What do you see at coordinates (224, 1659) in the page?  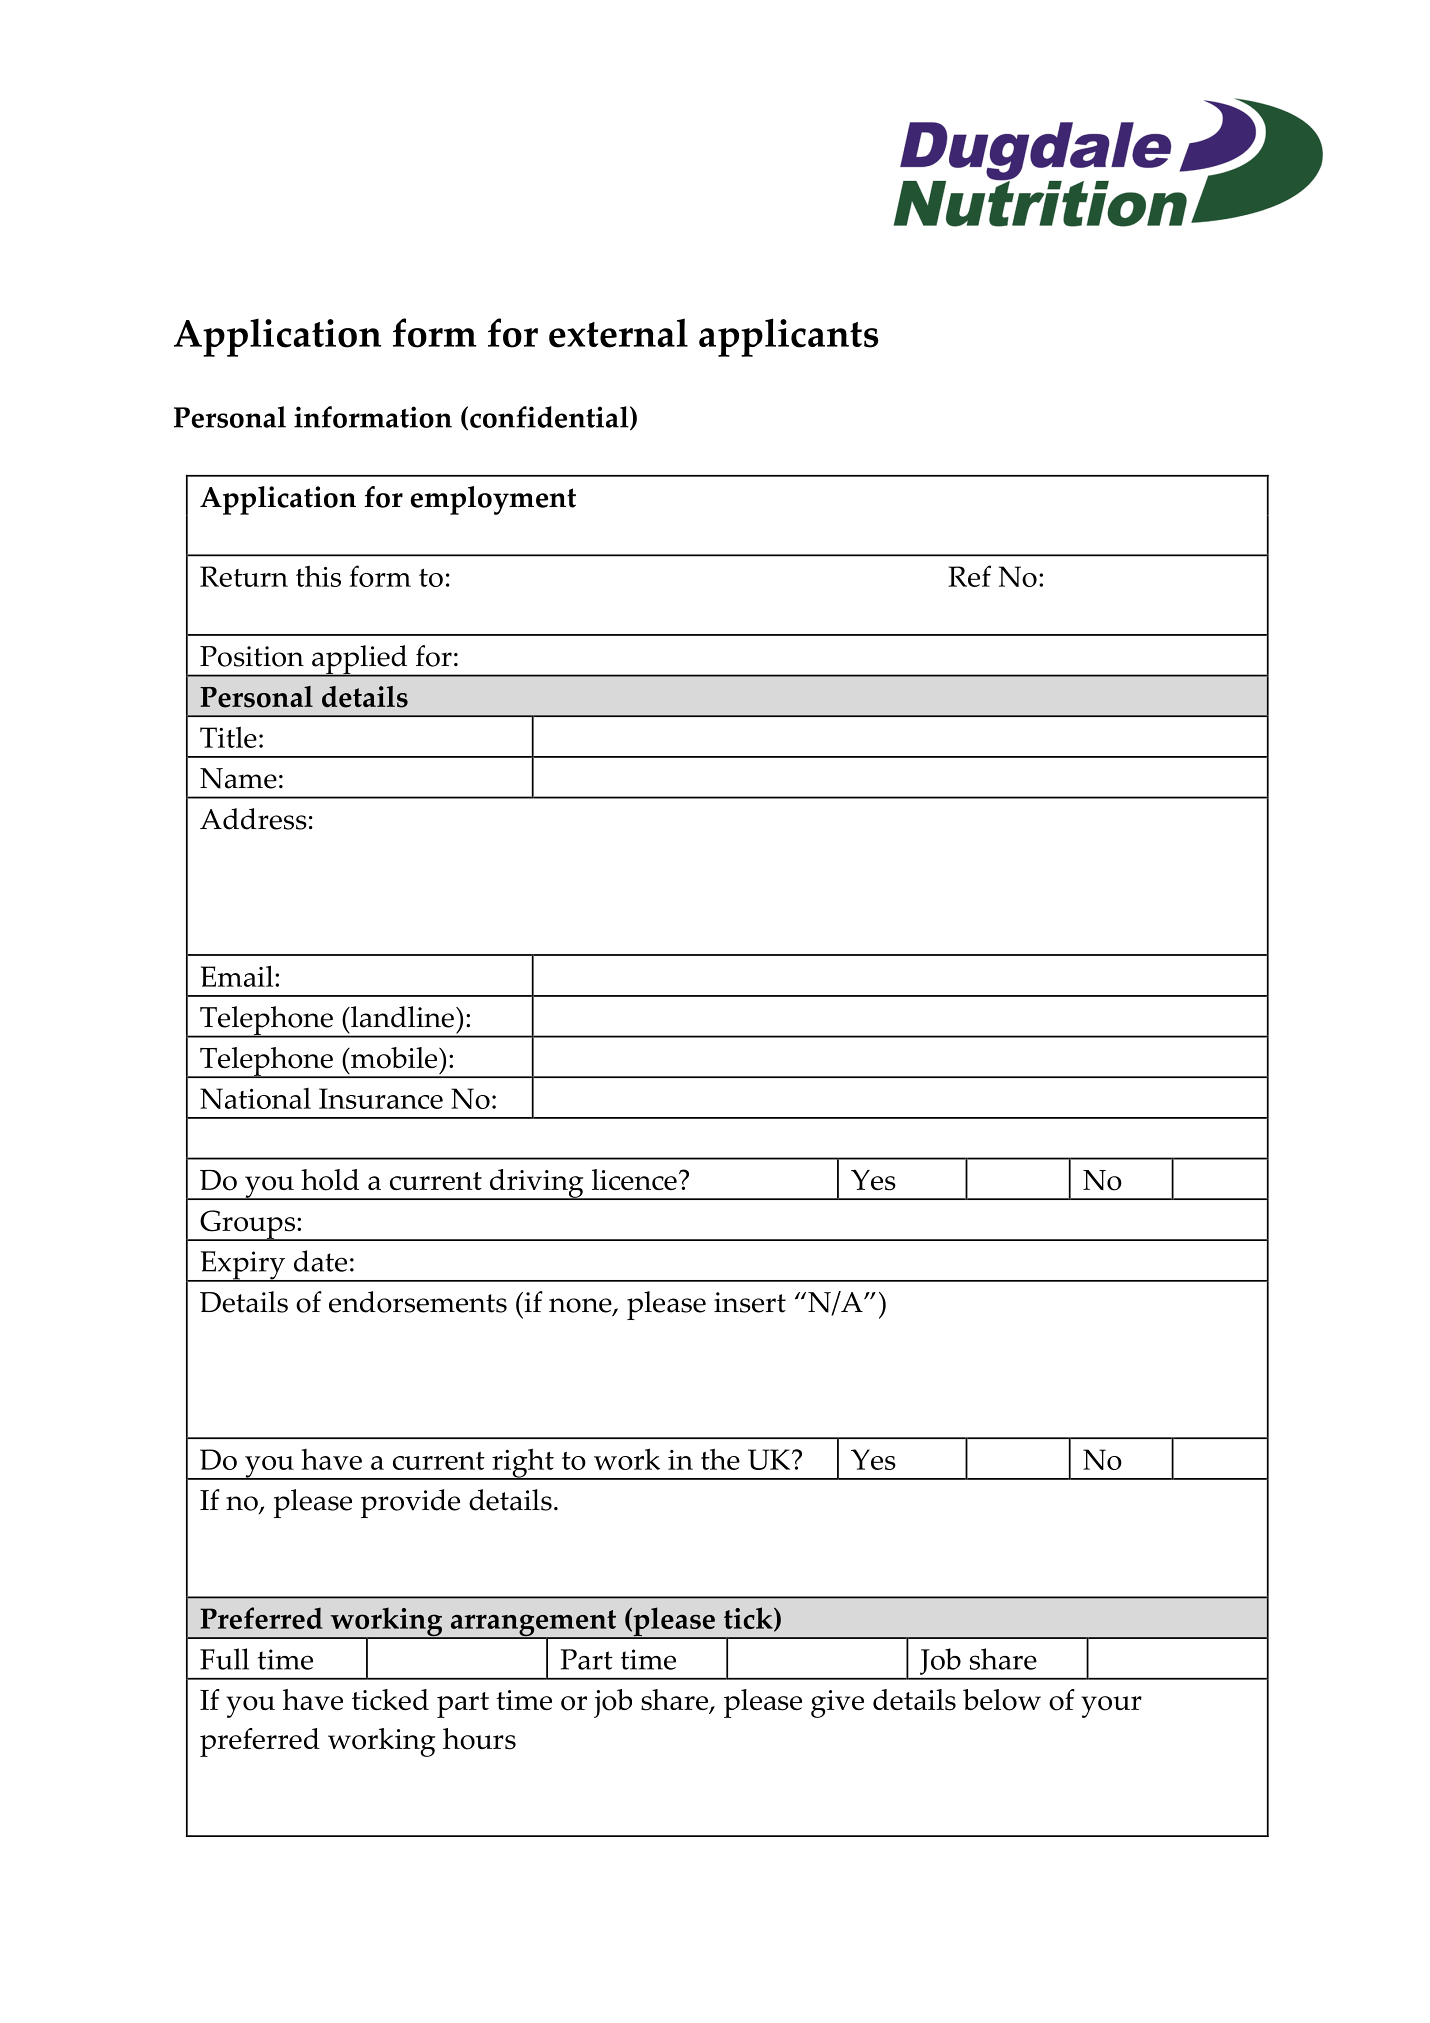 I see `Full` at bounding box center [224, 1659].
